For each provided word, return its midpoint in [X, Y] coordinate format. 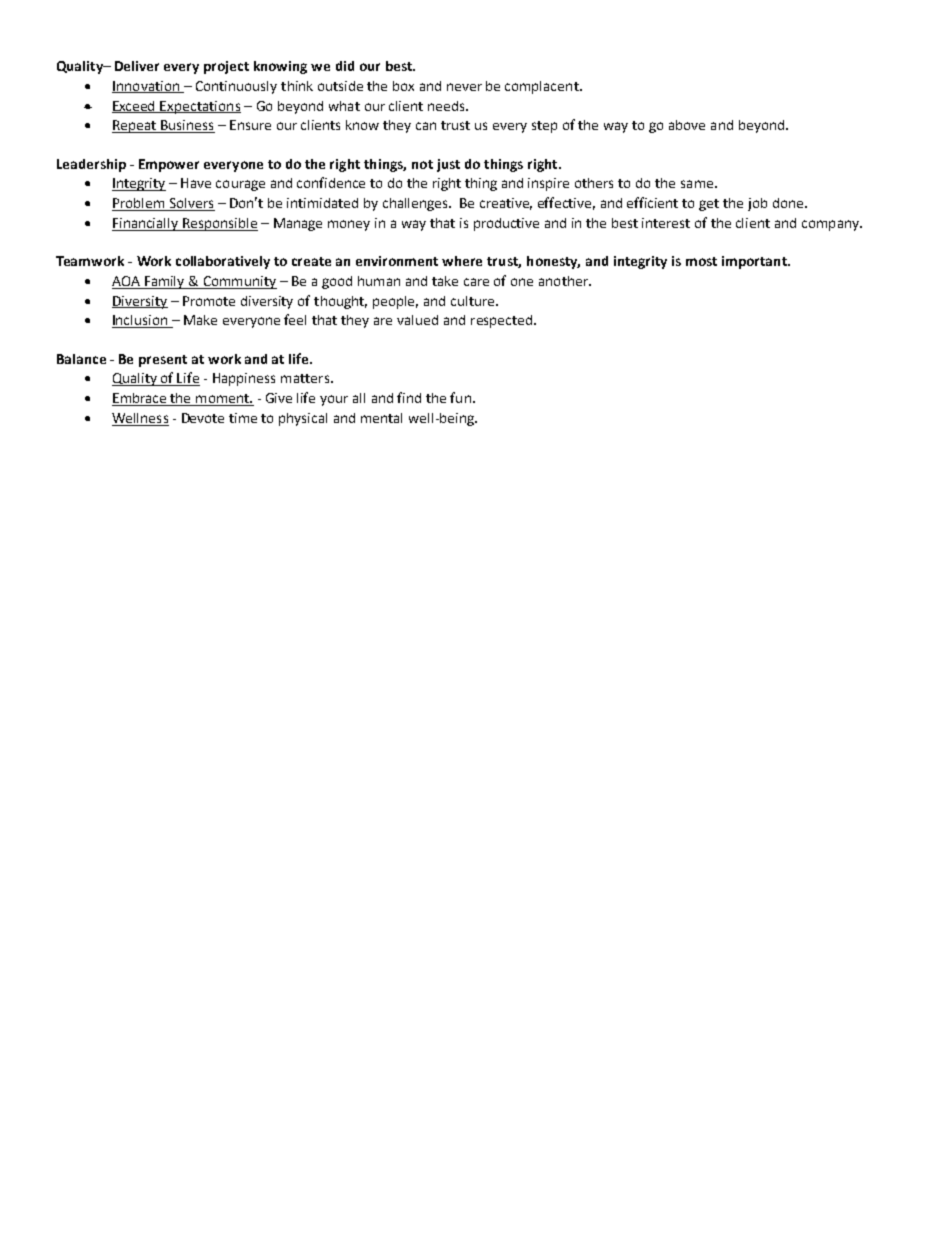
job [757, 204]
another [564, 281]
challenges [417, 204]
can [426, 126]
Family [165, 282]
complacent [543, 87]
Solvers [191, 204]
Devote [203, 418]
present [163, 361]
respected [501, 321]
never [464, 87]
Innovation [147, 87]
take [445, 281]
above [687, 125]
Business [187, 126]
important [755, 262]
